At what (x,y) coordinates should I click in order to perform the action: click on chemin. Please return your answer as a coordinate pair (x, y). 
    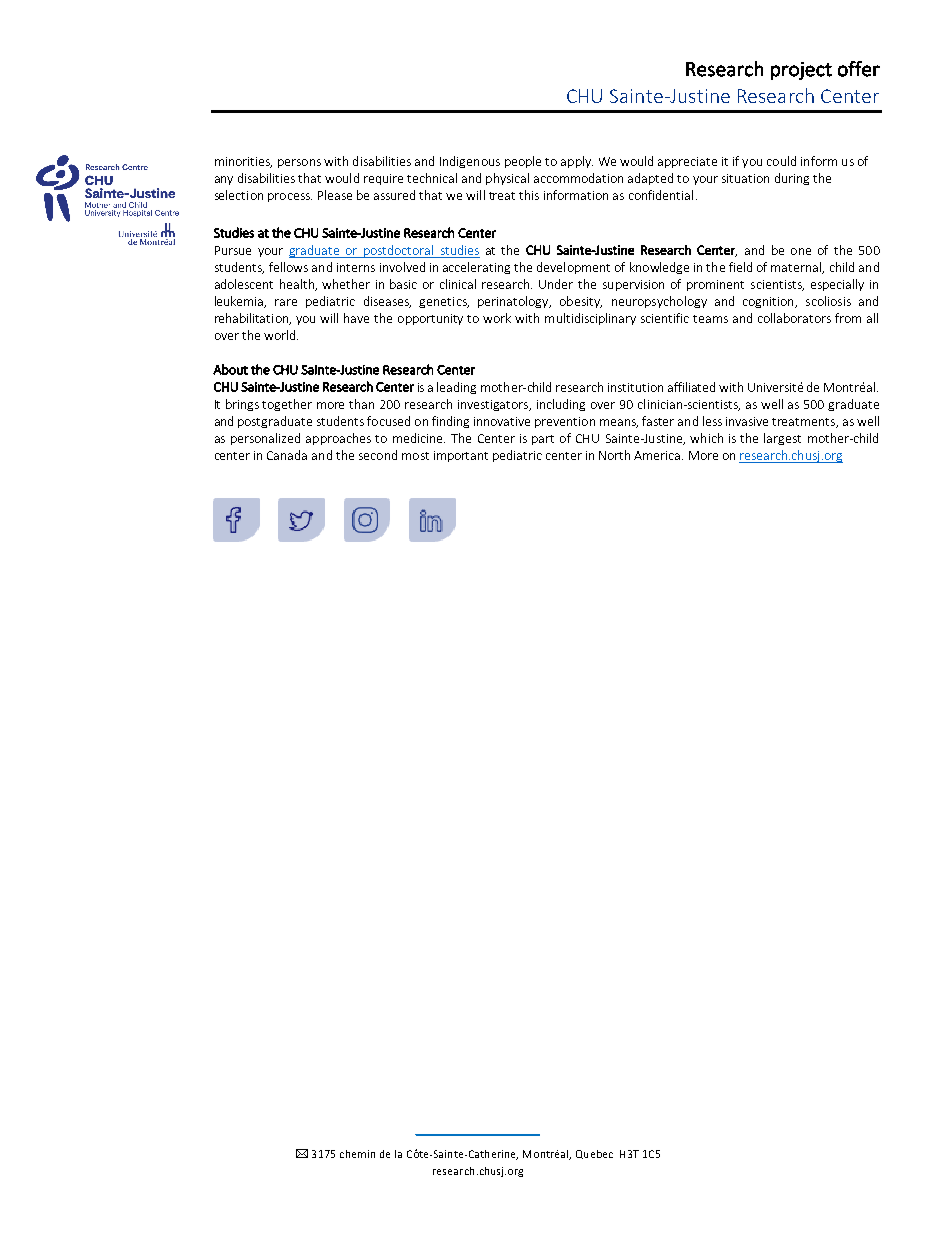
    Looking at the image, I should click on (357, 1154).
